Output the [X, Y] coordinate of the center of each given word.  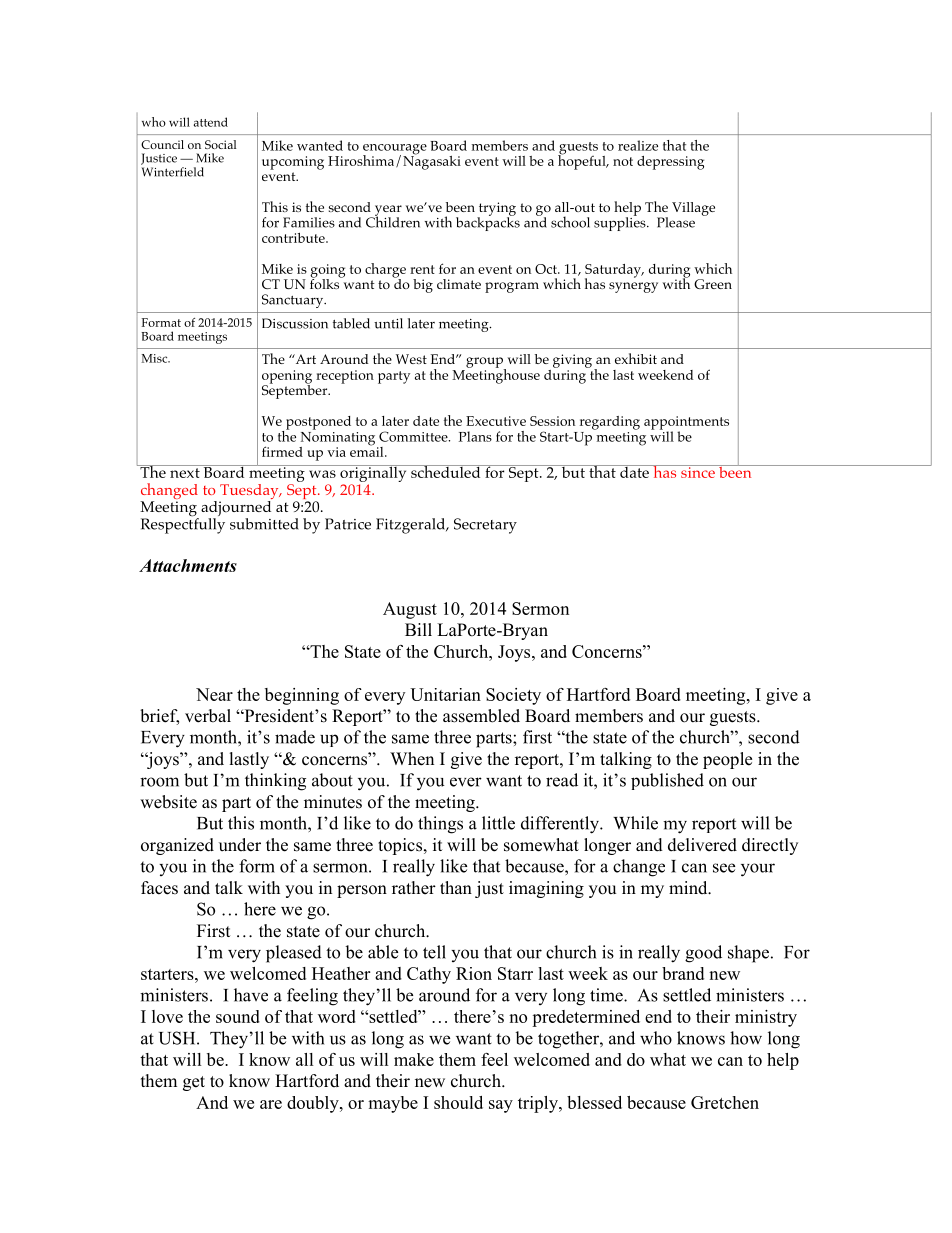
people [727, 760]
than [456, 887]
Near [214, 694]
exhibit [636, 358]
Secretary [485, 526]
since [698, 471]
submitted [264, 524]
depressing [670, 163]
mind [689, 887]
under [240, 845]
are [271, 1104]
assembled [481, 716]
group [486, 363]
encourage [395, 150]
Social [220, 144]
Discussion [295, 323]
